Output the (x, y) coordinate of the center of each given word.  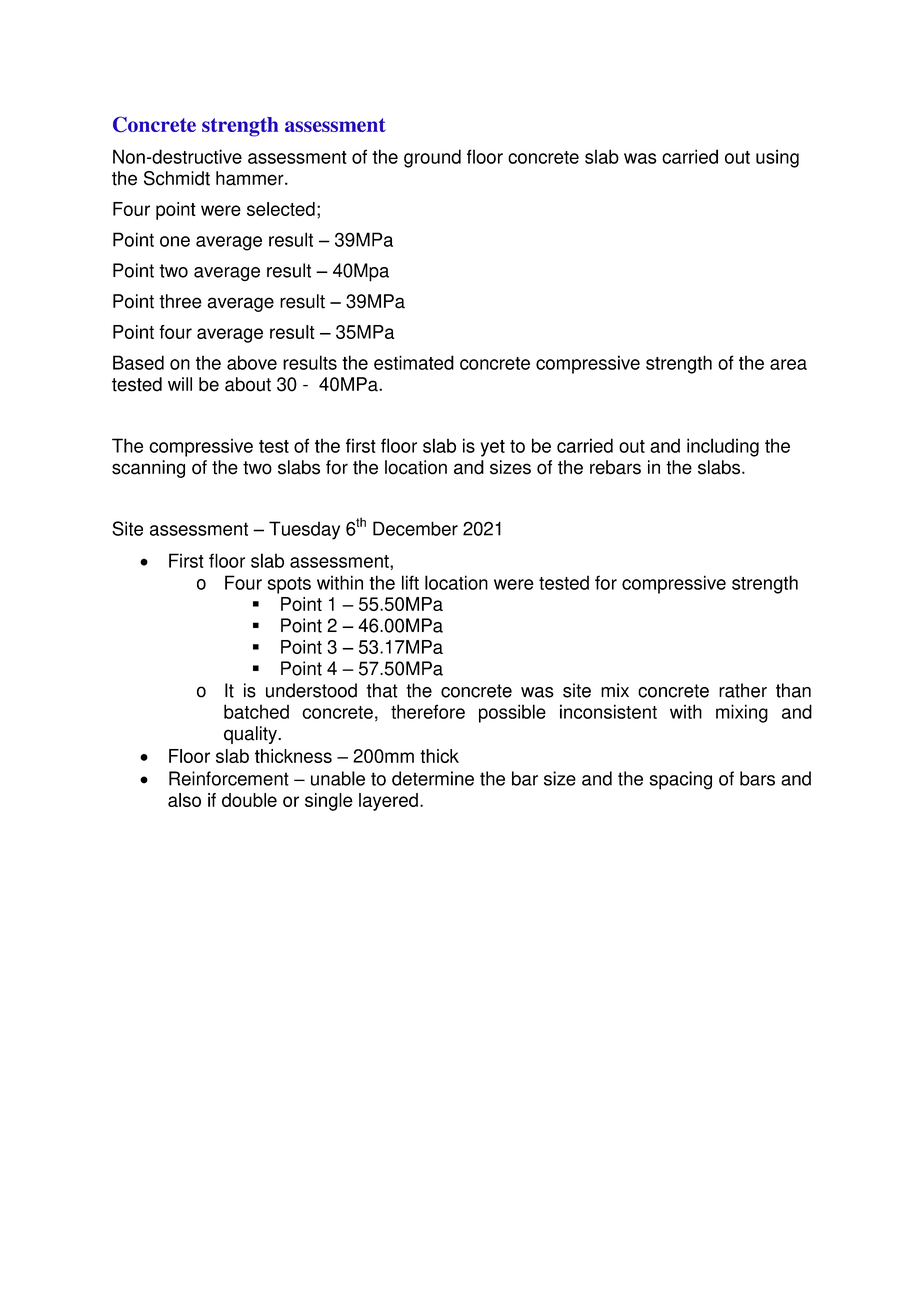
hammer (251, 178)
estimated (414, 362)
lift (410, 582)
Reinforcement (229, 778)
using (777, 158)
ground (432, 158)
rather (743, 690)
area (788, 364)
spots (289, 585)
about (248, 384)
